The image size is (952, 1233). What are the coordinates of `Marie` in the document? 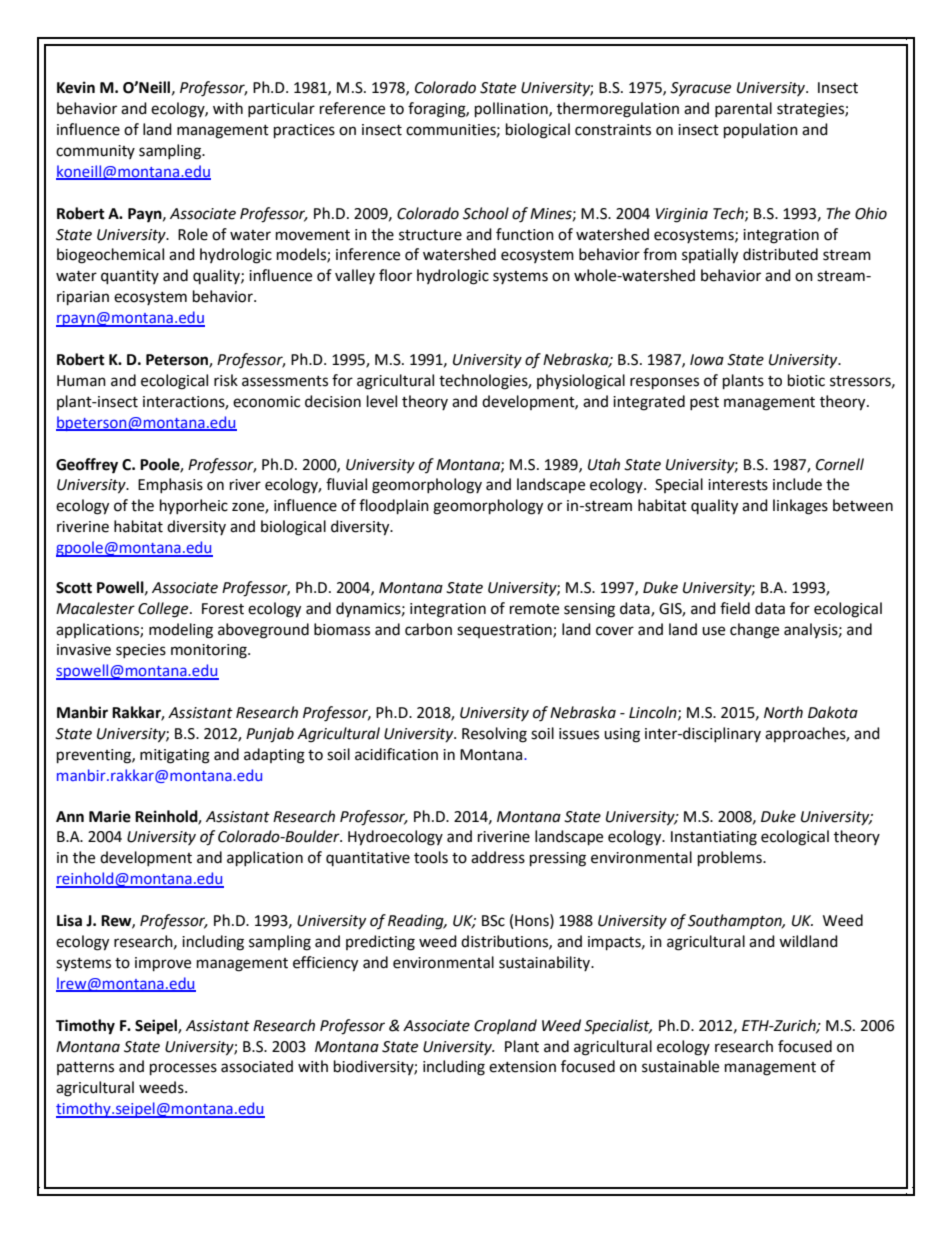 It's located at (110, 816).
